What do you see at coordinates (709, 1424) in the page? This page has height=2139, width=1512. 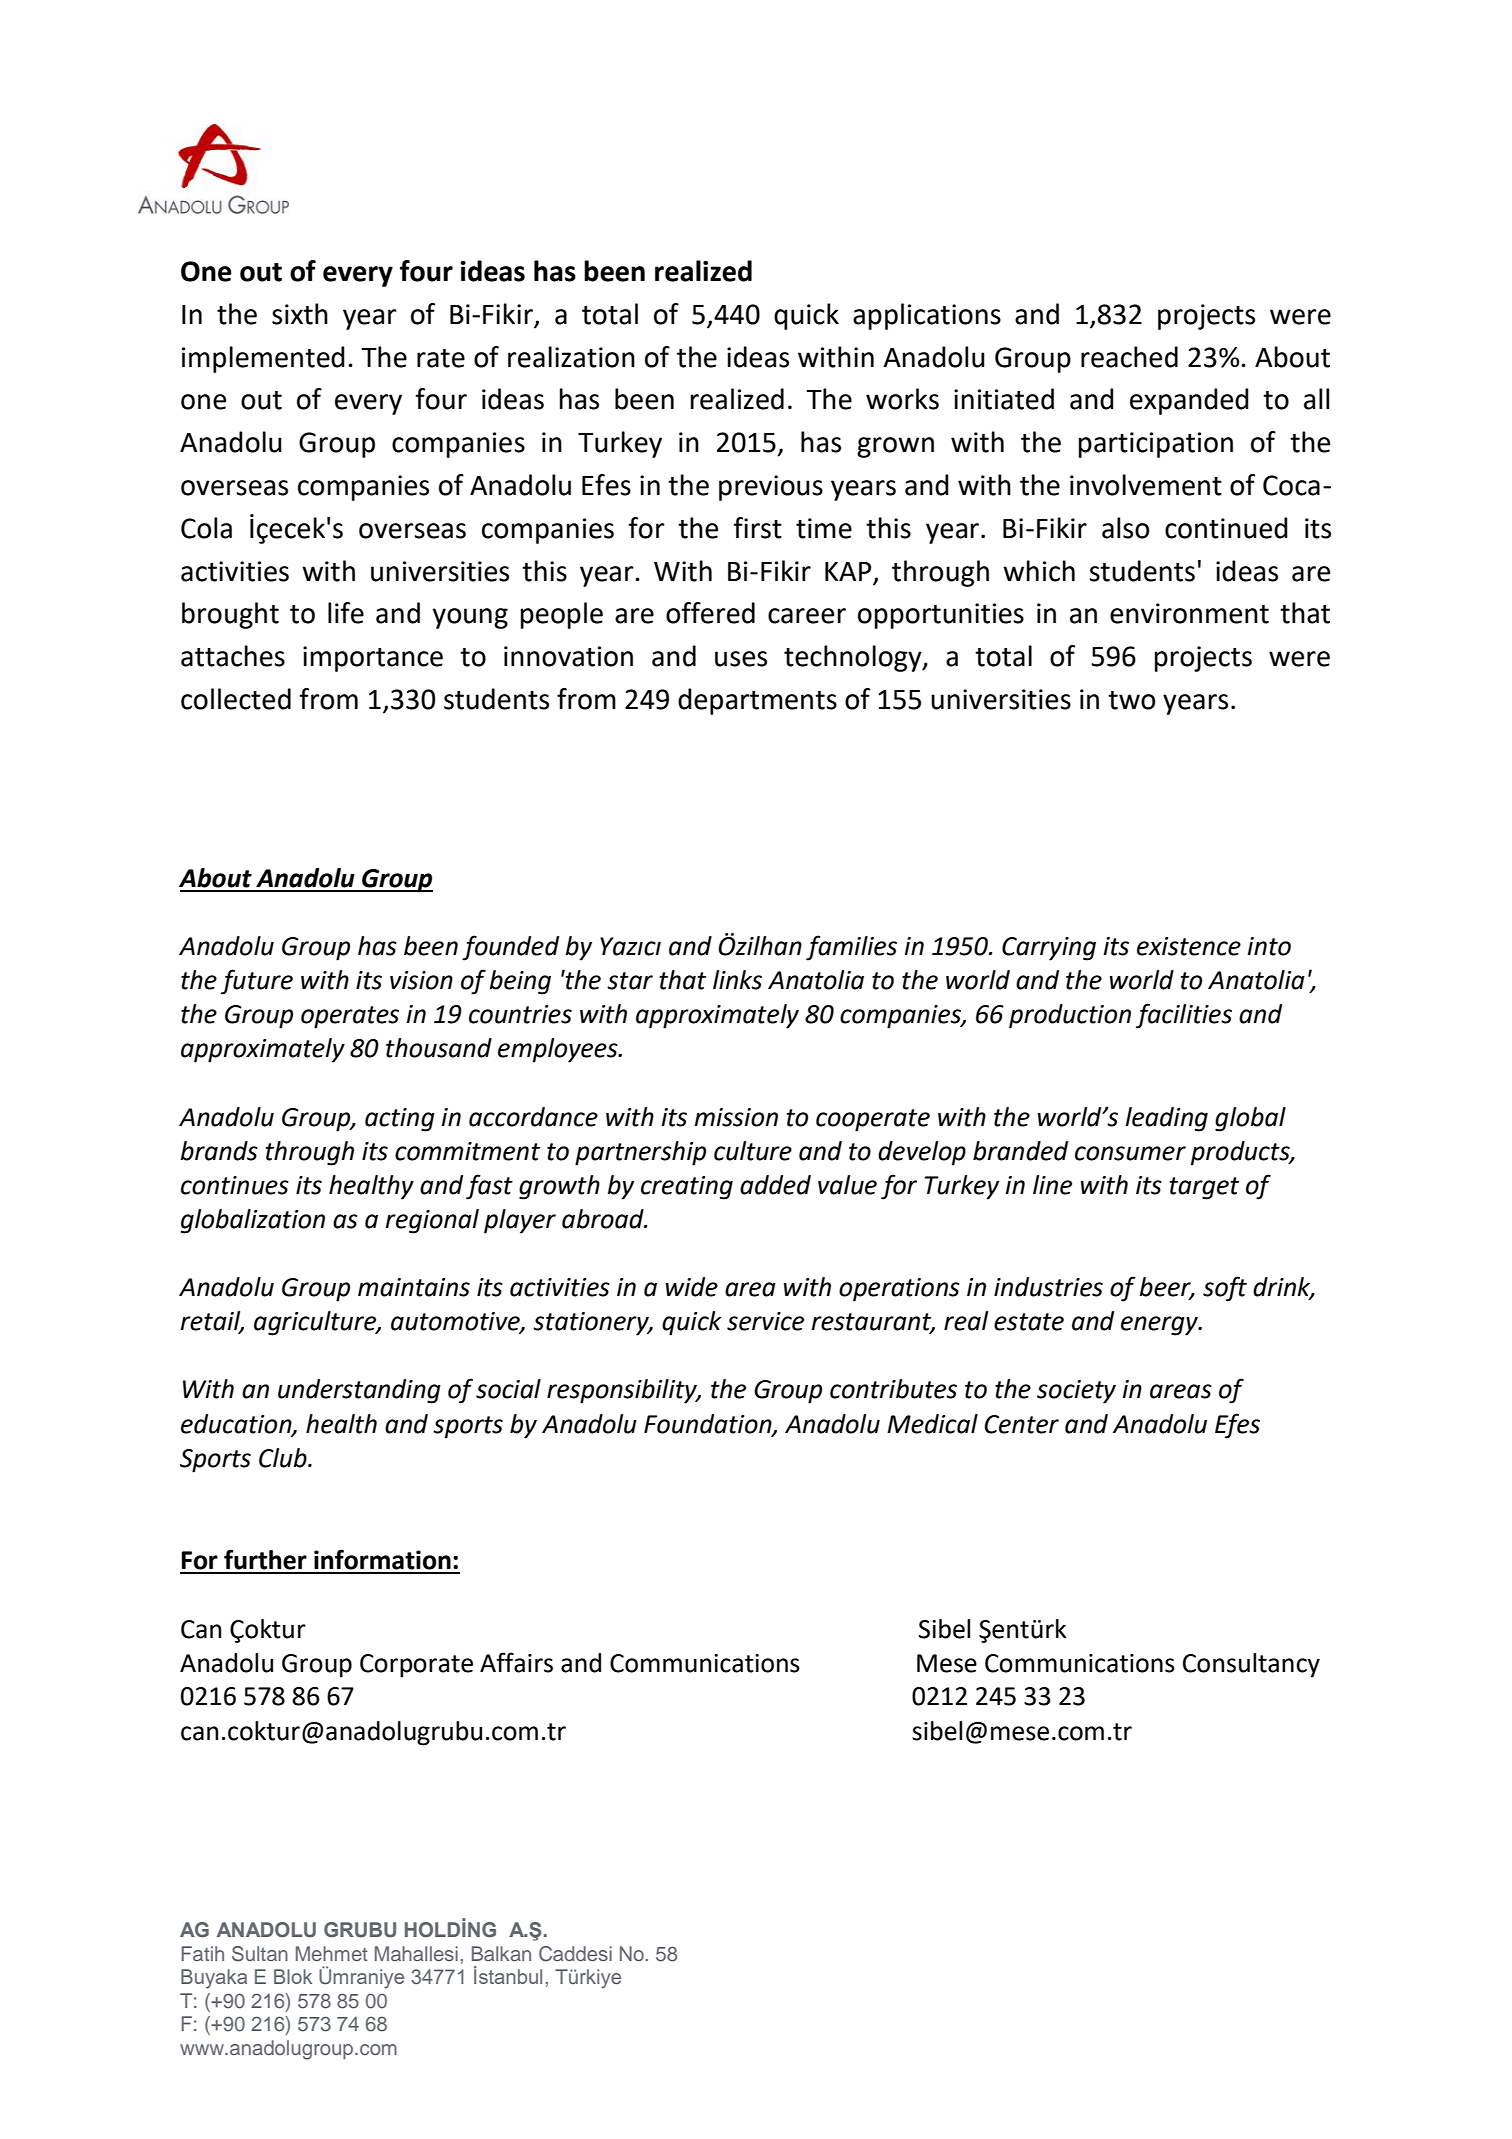 I see `Foundation` at bounding box center [709, 1424].
